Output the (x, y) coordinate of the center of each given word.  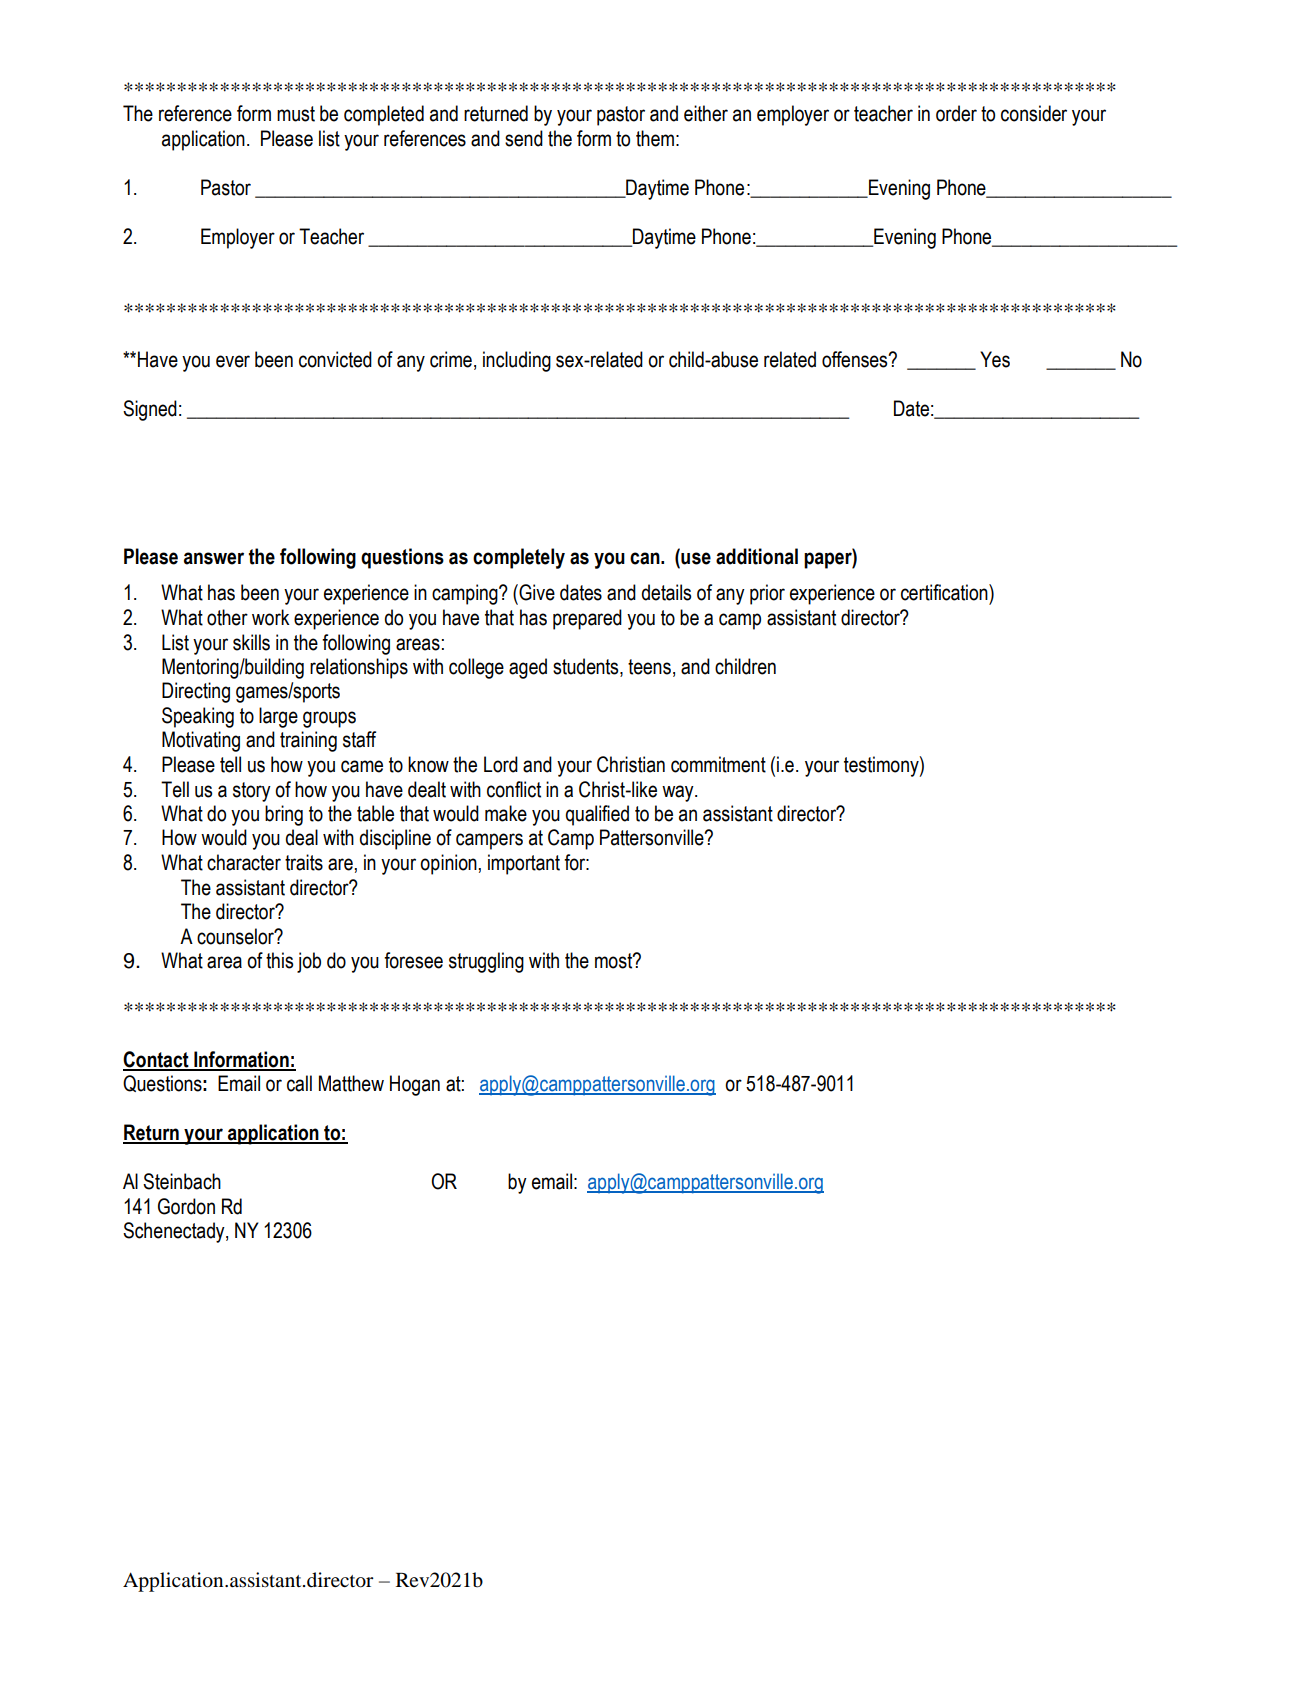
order (956, 113)
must (296, 114)
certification (945, 592)
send (524, 138)
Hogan (415, 1085)
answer (214, 558)
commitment (718, 764)
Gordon (186, 1206)
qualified (597, 815)
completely (519, 558)
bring (284, 815)
